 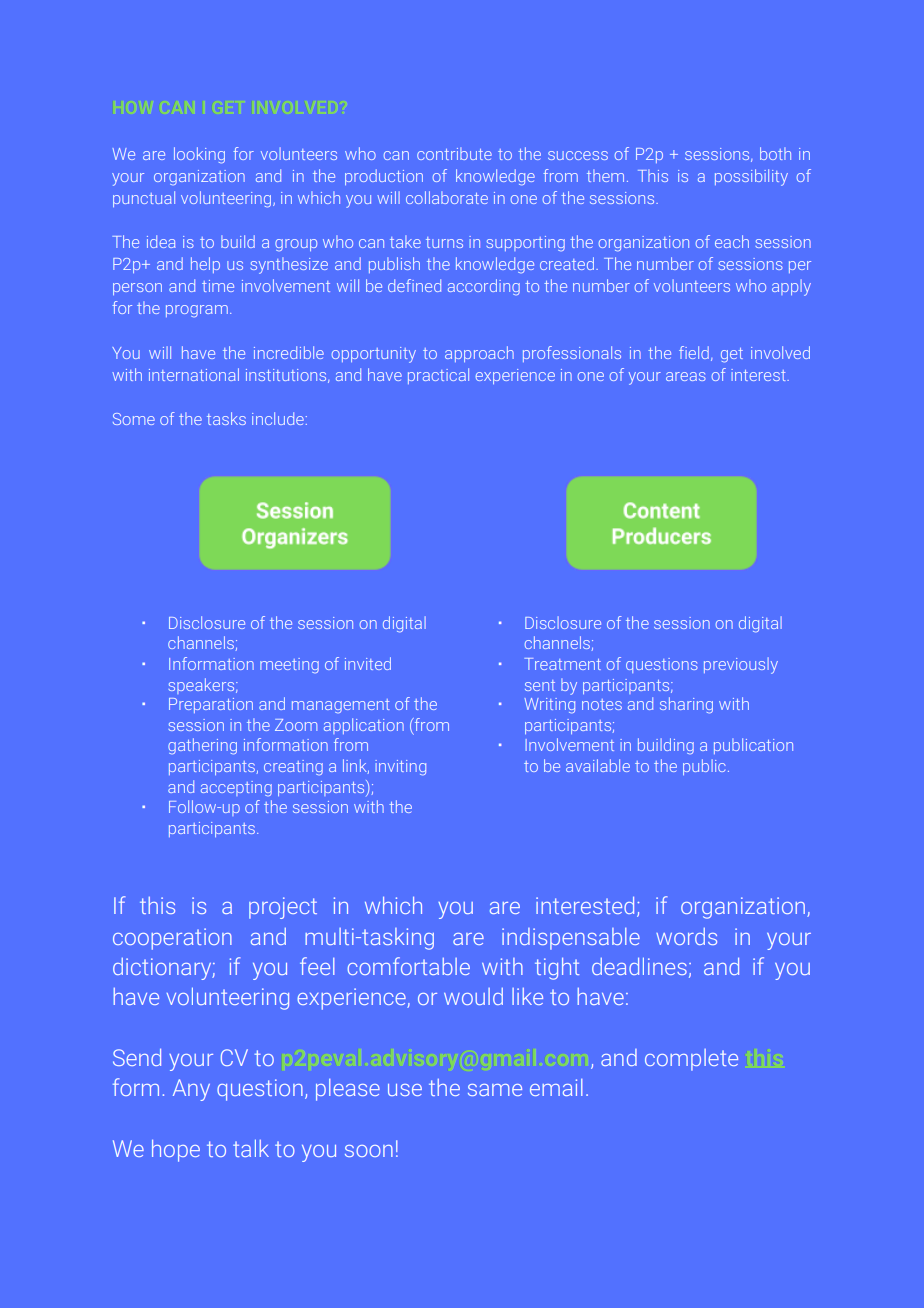 I want to click on sharing, so click(x=686, y=705).
